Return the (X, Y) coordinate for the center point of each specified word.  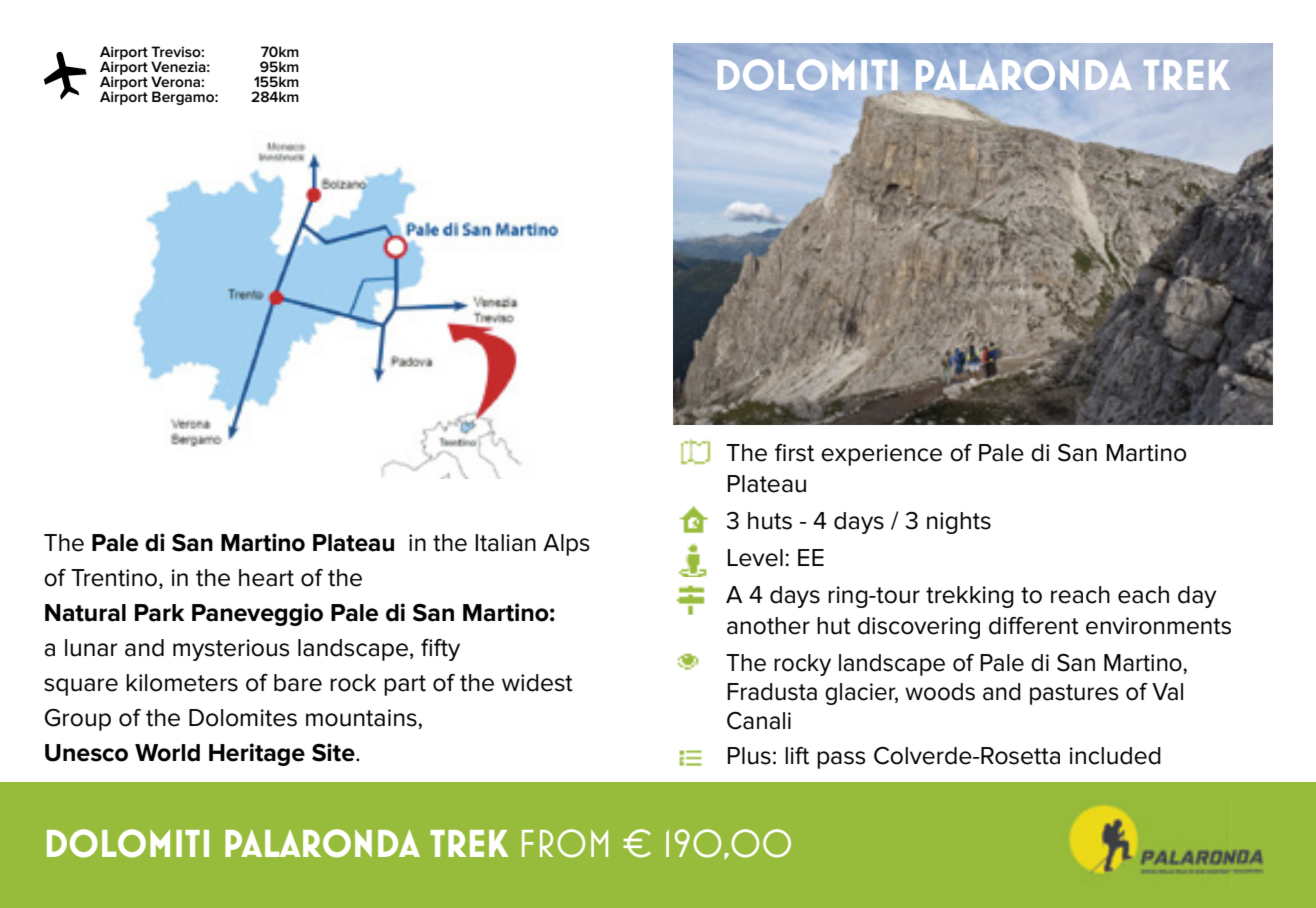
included (1115, 756)
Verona (176, 81)
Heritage (257, 754)
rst (801, 453)
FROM (565, 843)
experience (881, 455)
